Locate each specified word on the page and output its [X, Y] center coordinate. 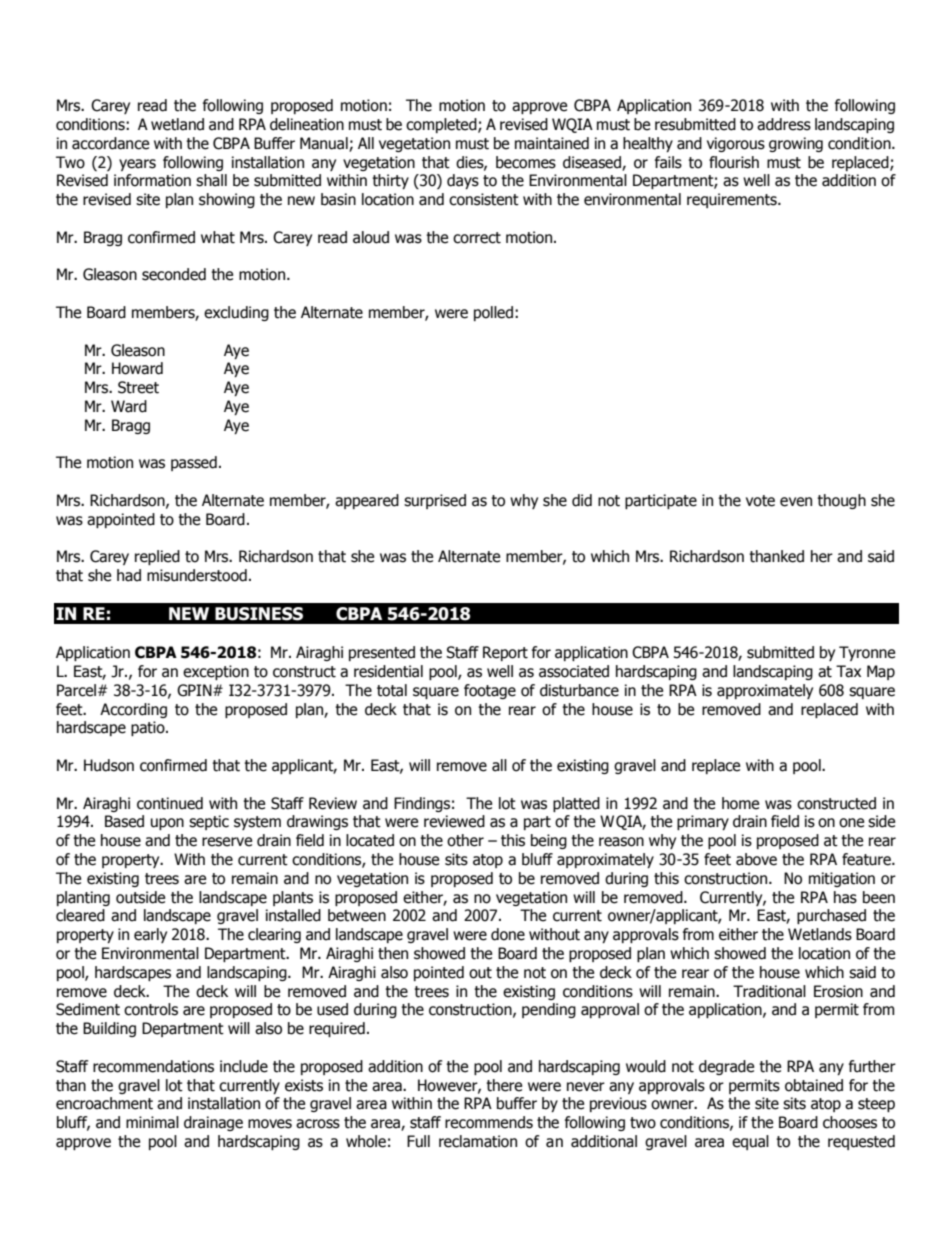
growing [796, 144]
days [463, 181]
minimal [152, 1122]
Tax [848, 671]
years [137, 165]
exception [216, 672]
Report [505, 653]
